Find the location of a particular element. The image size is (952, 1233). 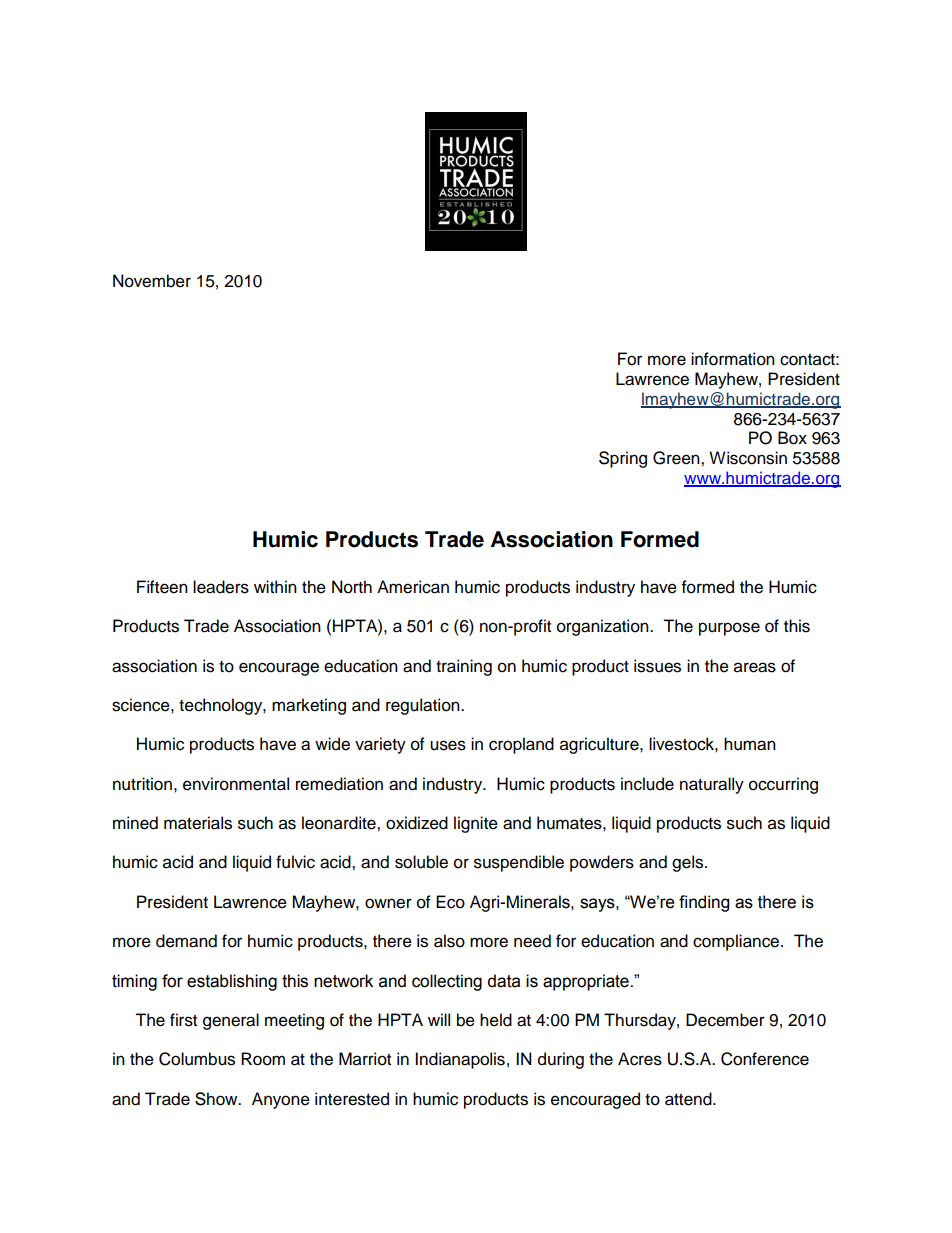

Wisconsin is located at coordinates (748, 458).
